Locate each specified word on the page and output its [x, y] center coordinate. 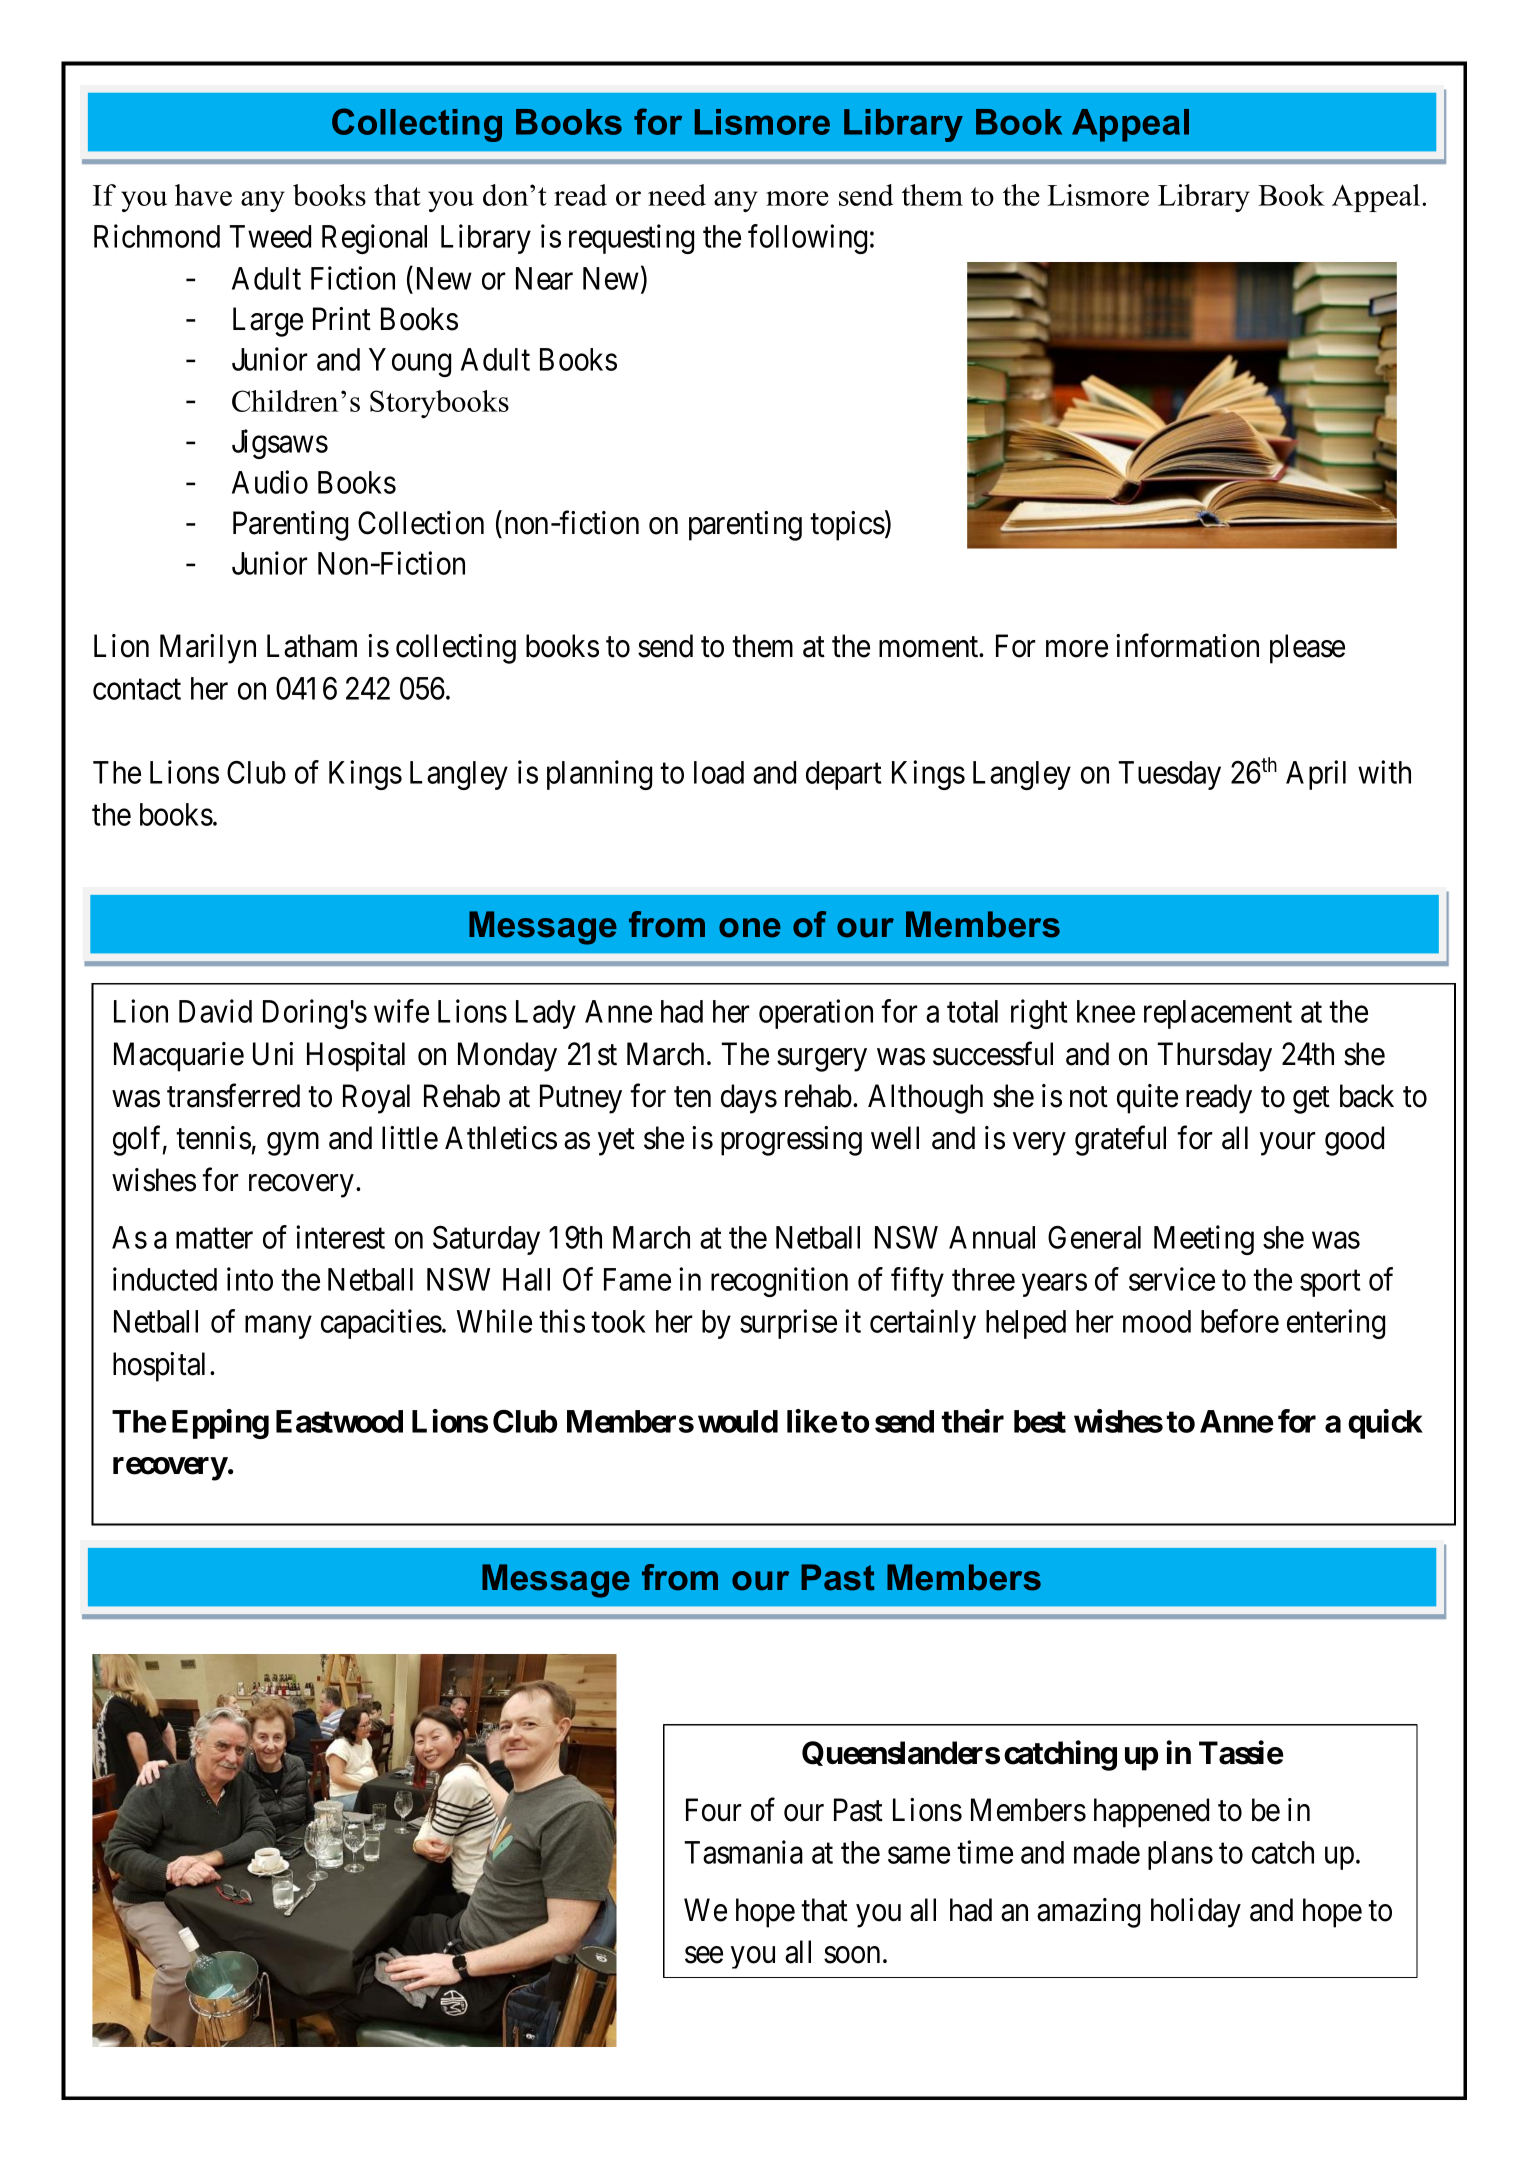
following [807, 239]
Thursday [1215, 1057]
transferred [233, 1096]
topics [847, 526]
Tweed [270, 236]
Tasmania [744, 1852]
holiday [1196, 1913]
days [749, 1099]
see [704, 1955]
